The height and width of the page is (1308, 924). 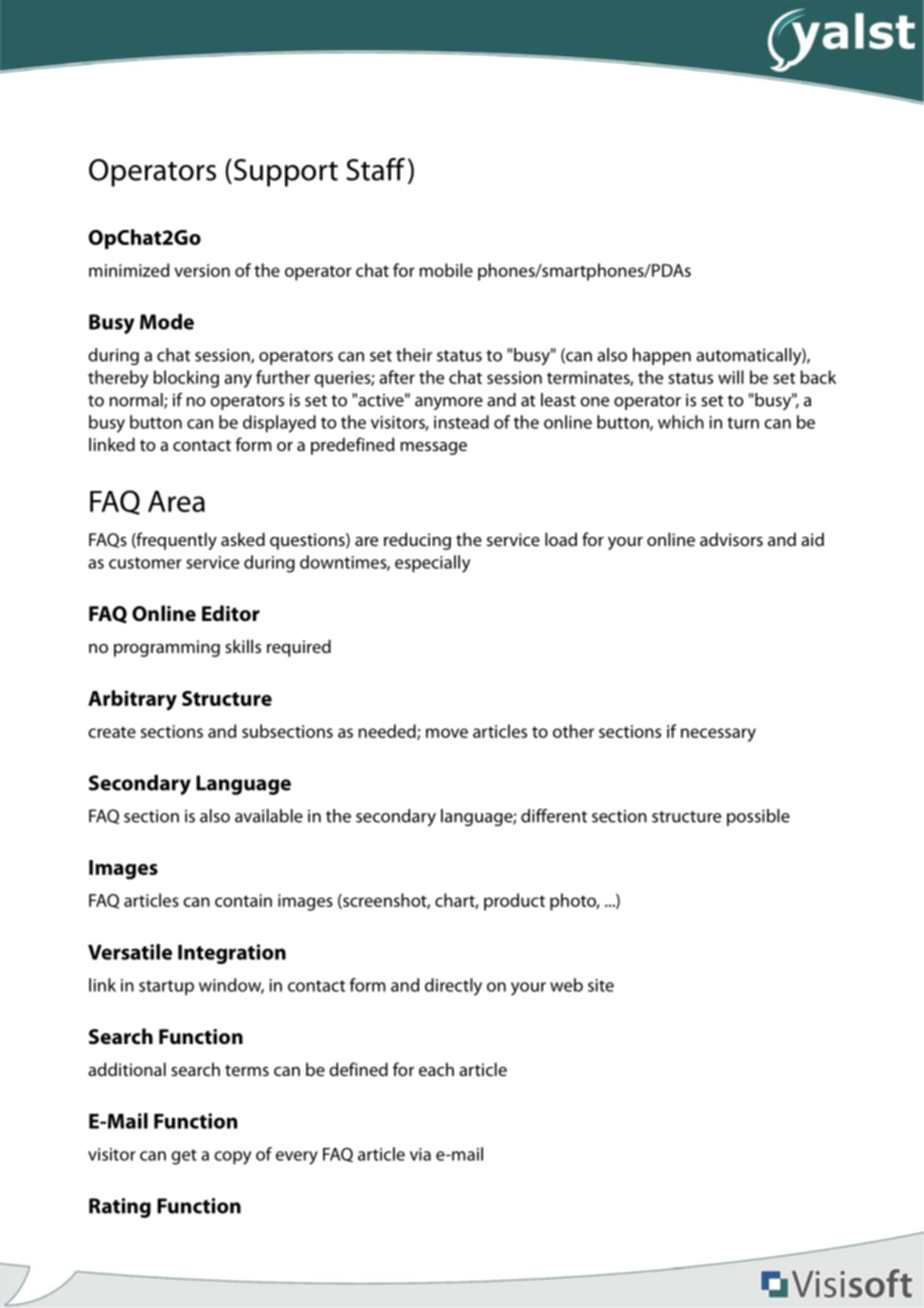 What do you see at coordinates (167, 648) in the page?
I see `programming` at bounding box center [167, 648].
